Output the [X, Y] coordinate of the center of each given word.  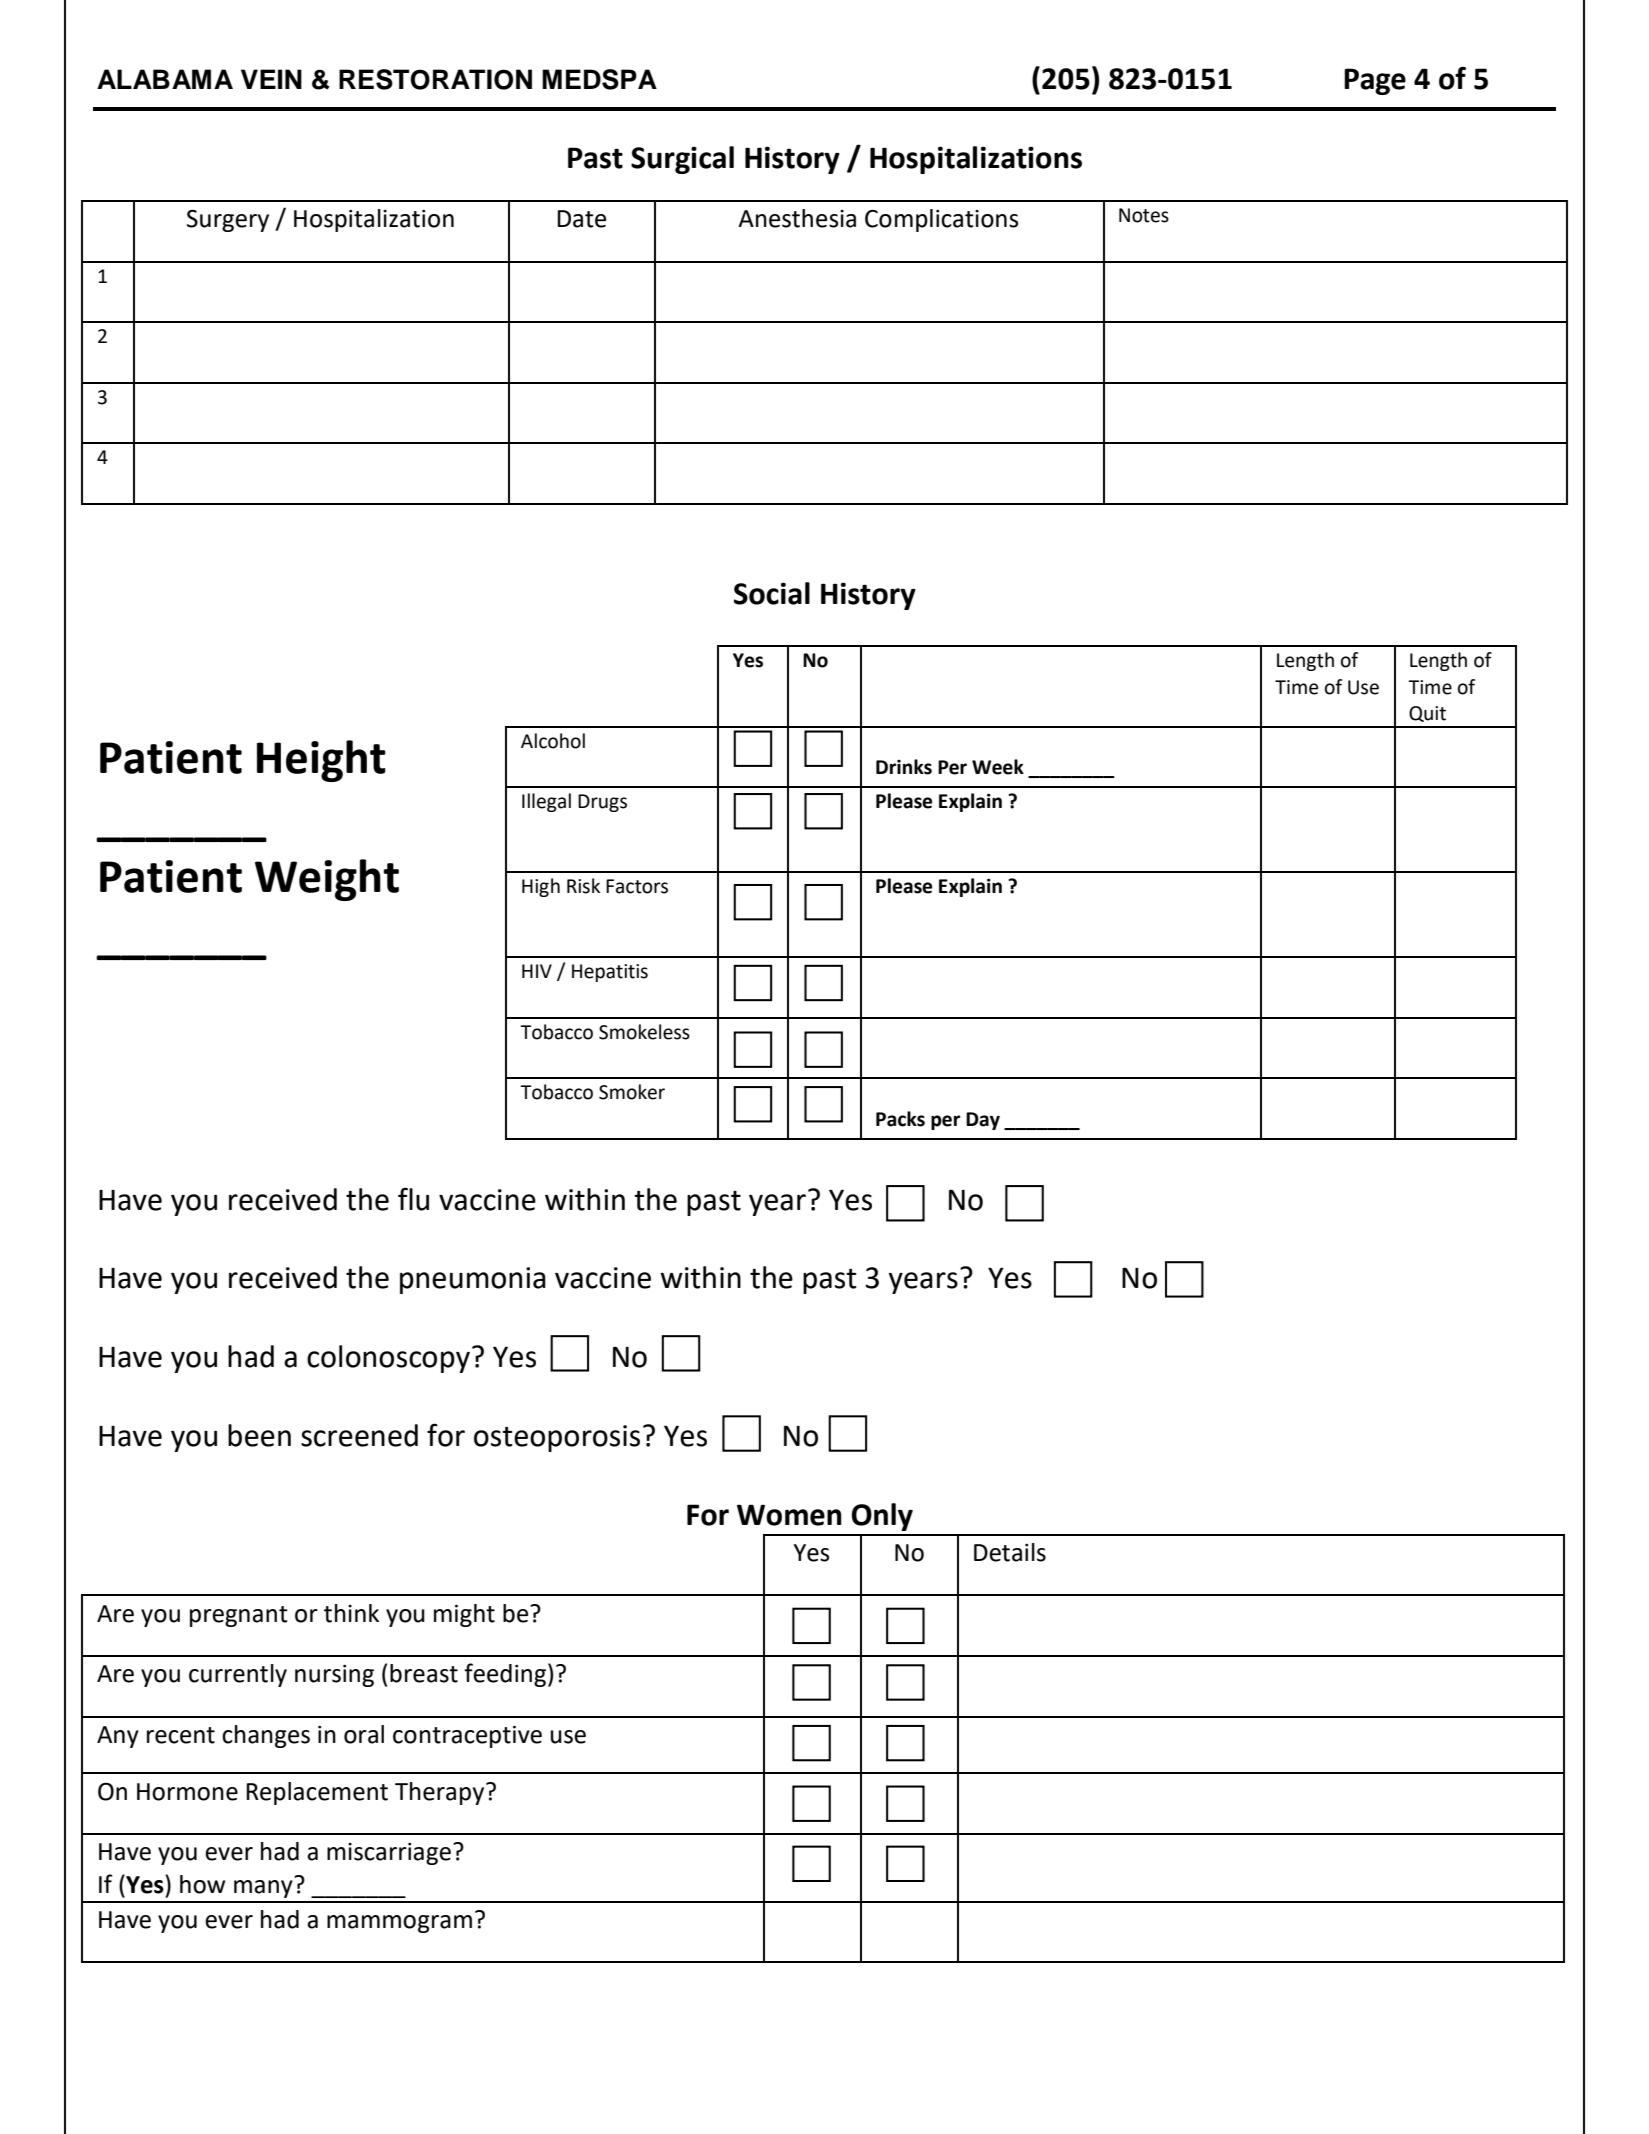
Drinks [904, 767]
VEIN [271, 79]
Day [983, 1121]
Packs [900, 1119]
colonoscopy [388, 1359]
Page [1375, 81]
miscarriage [389, 1854]
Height [321, 761]
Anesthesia [797, 218]
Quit [1427, 714]
